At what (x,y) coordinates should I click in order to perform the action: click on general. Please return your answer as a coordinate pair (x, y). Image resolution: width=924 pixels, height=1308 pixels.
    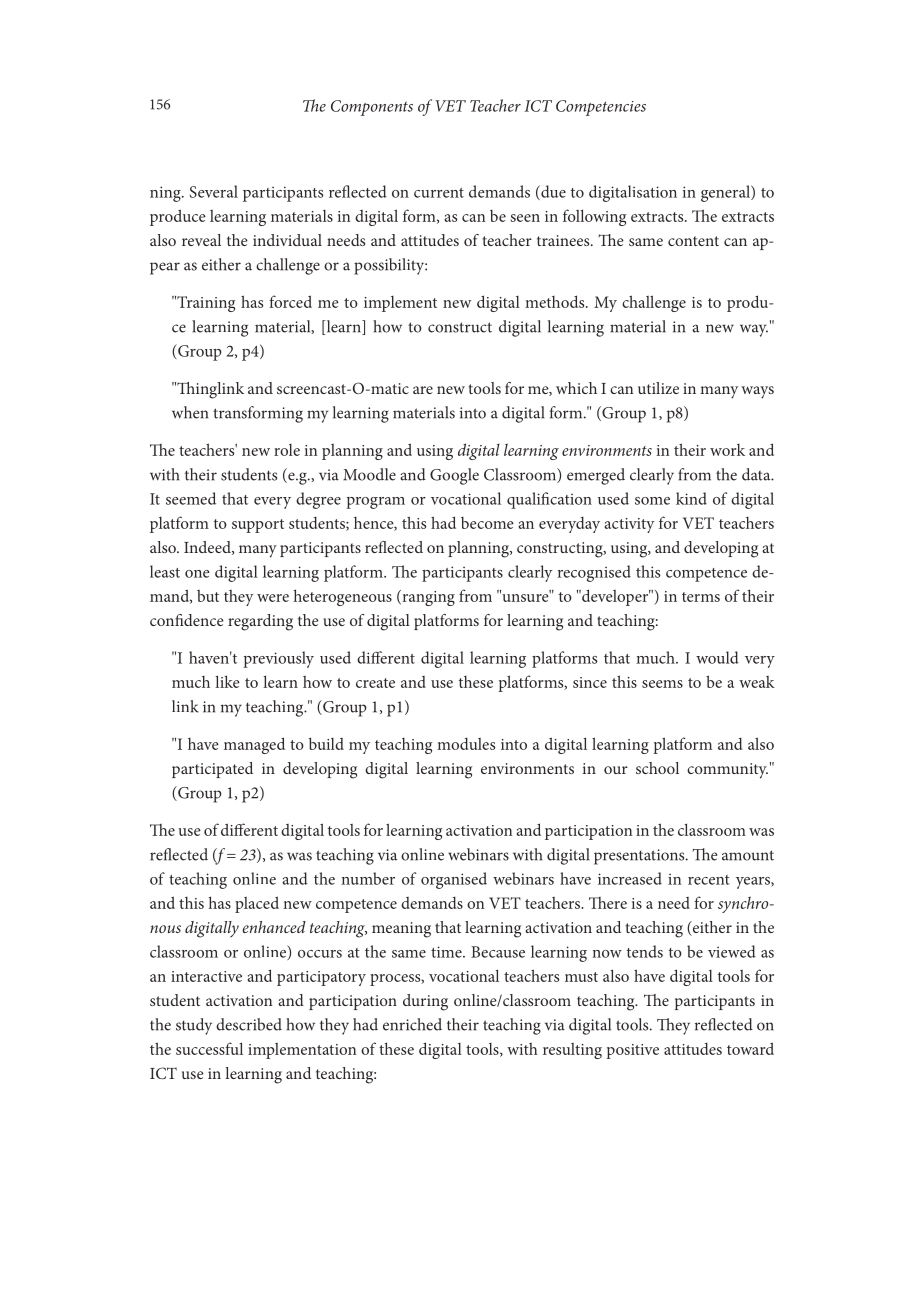
    Looking at the image, I should click on (726, 193).
